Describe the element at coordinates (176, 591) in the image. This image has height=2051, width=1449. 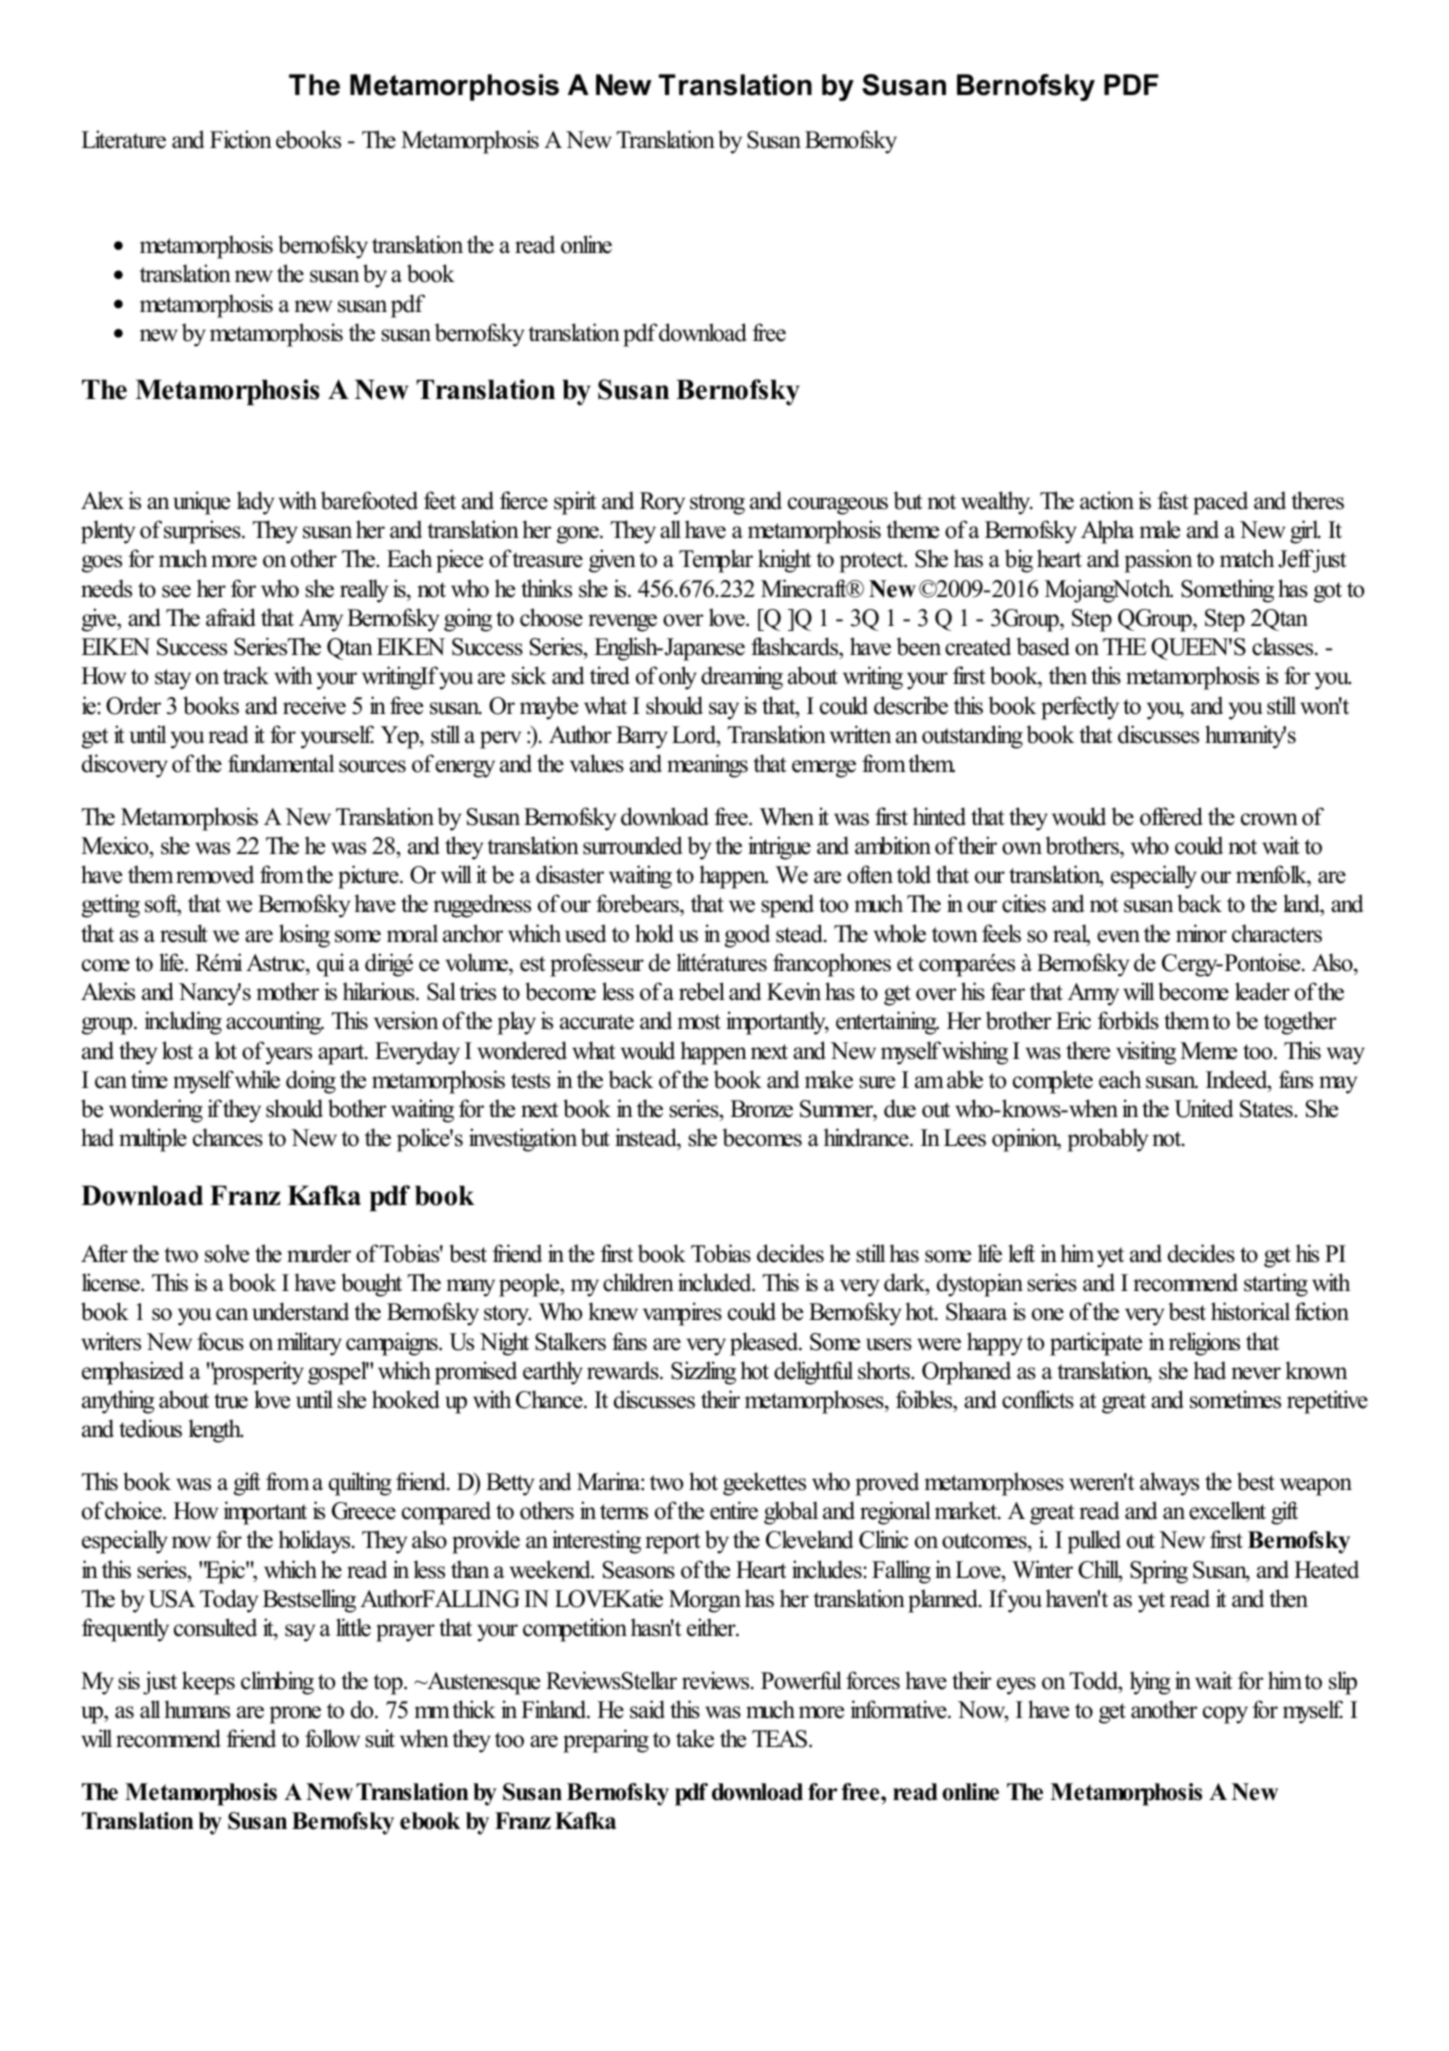
I see `see` at that location.
